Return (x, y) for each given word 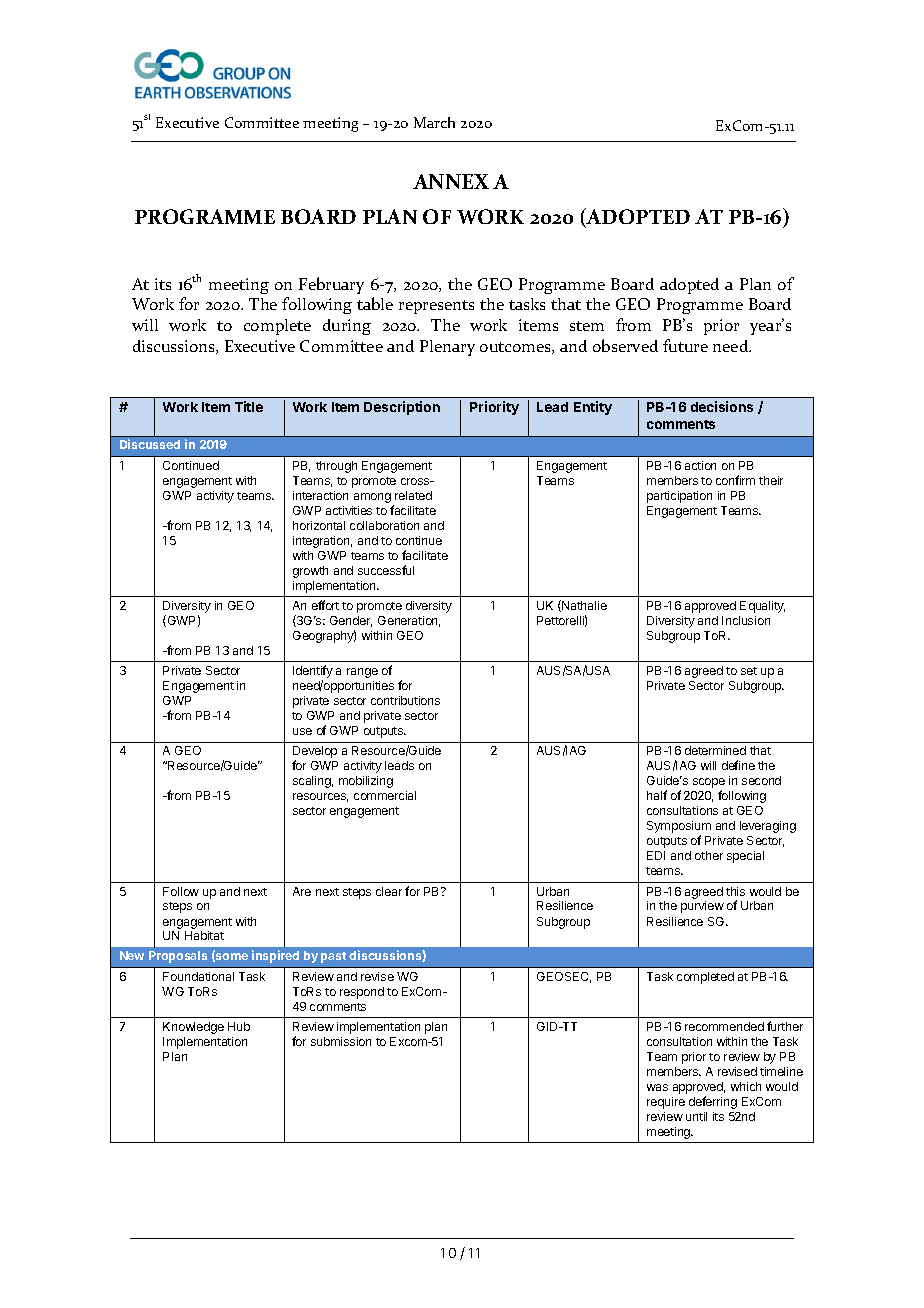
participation (679, 497)
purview (702, 907)
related (413, 495)
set (749, 671)
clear (389, 891)
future (685, 345)
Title (249, 406)
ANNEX (451, 181)
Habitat (204, 935)
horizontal (319, 525)
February (331, 285)
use (302, 731)
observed (625, 345)
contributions (405, 700)
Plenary (447, 348)
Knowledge (193, 1028)
